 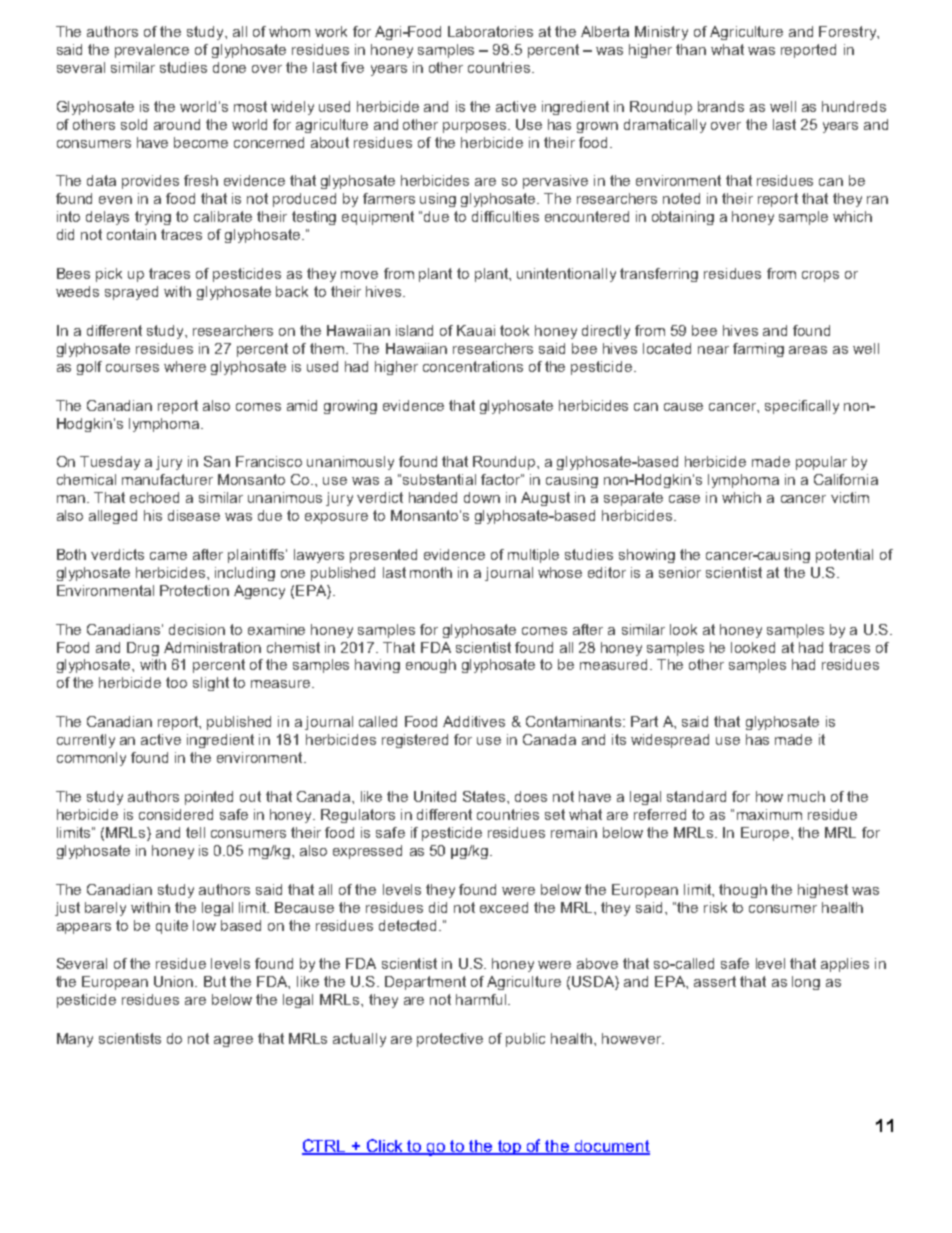 I want to click on farming, so click(x=758, y=350).
